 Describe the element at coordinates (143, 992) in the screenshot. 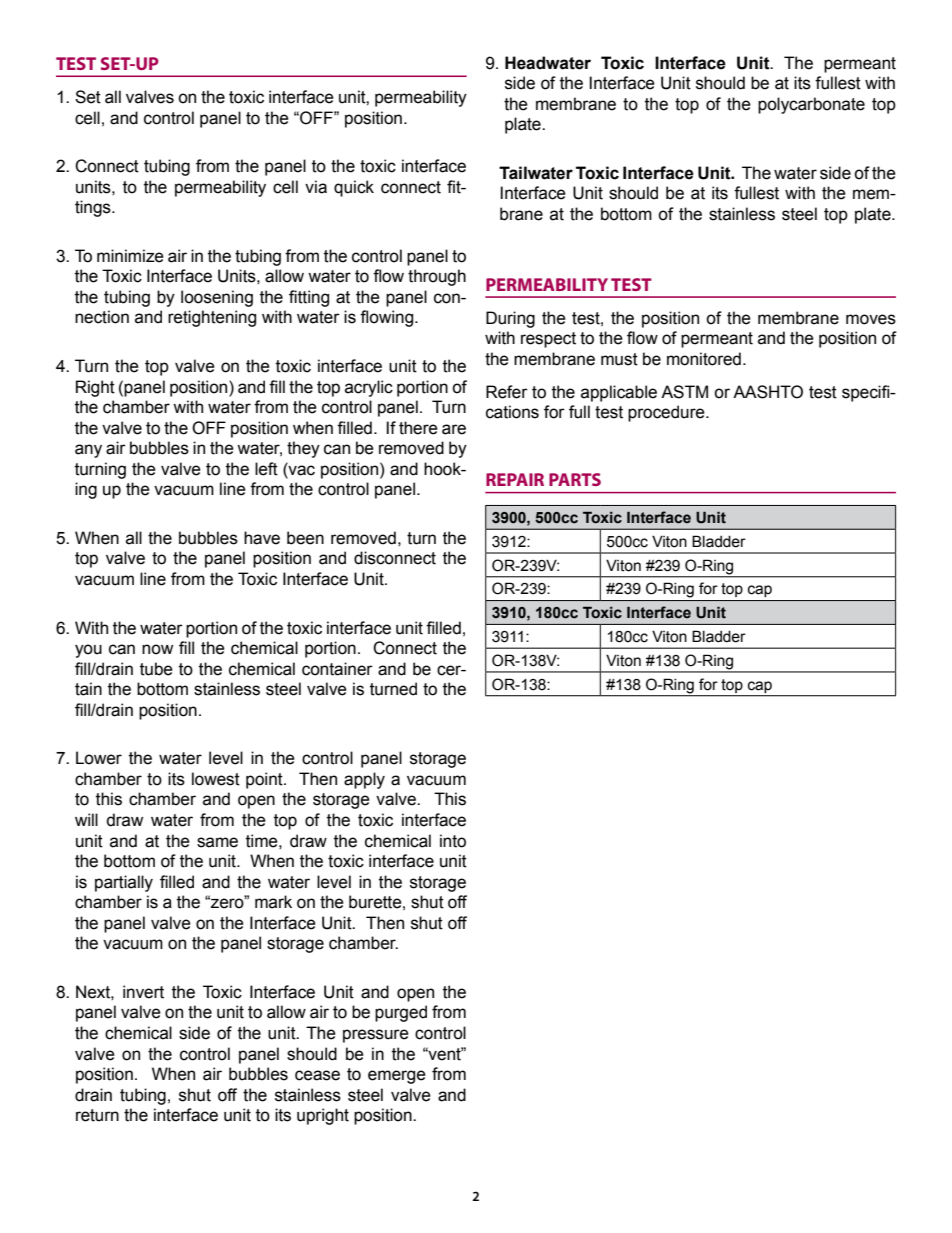

I see `invert` at that location.
